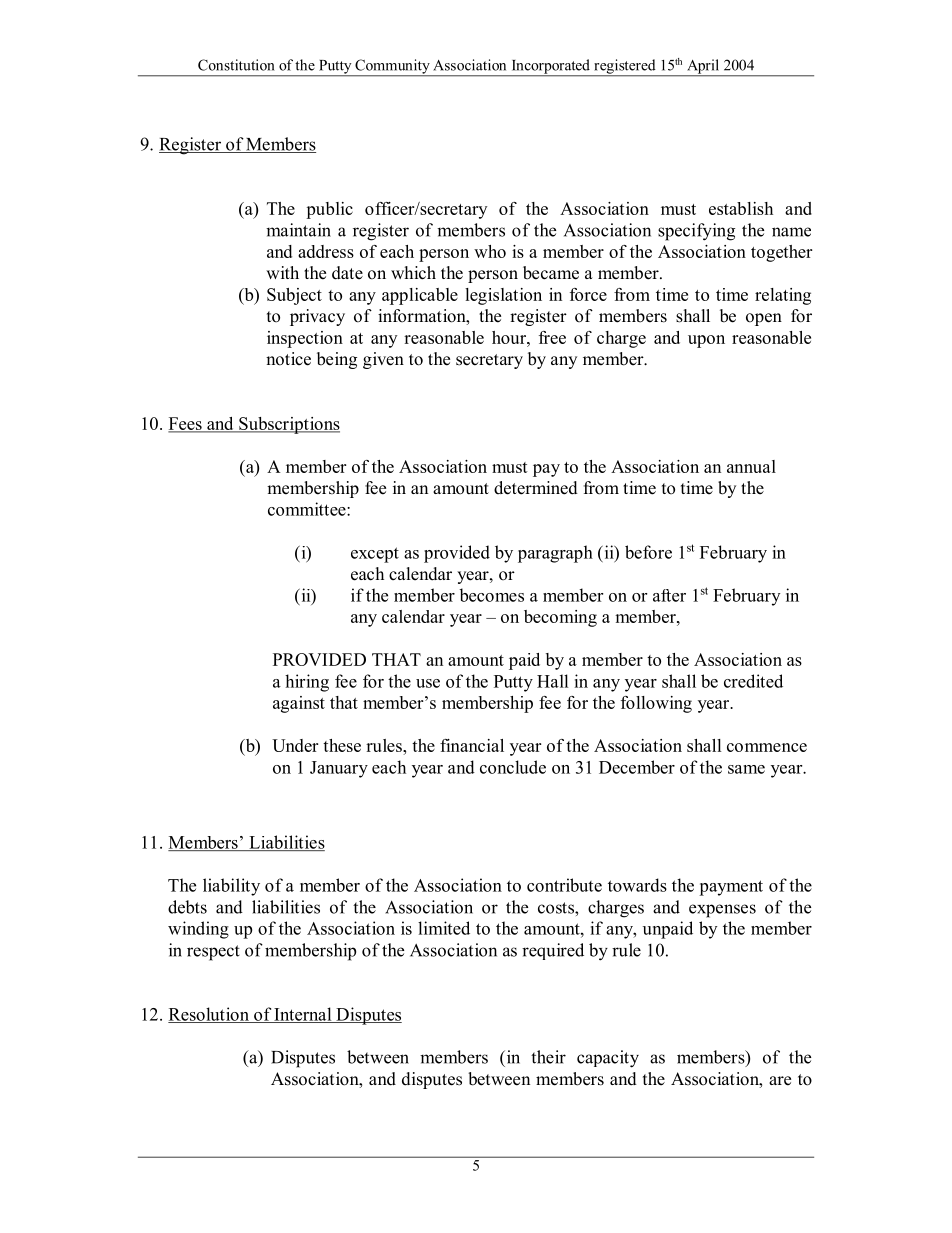  What do you see at coordinates (703, 67) in the document?
I see `April` at bounding box center [703, 67].
